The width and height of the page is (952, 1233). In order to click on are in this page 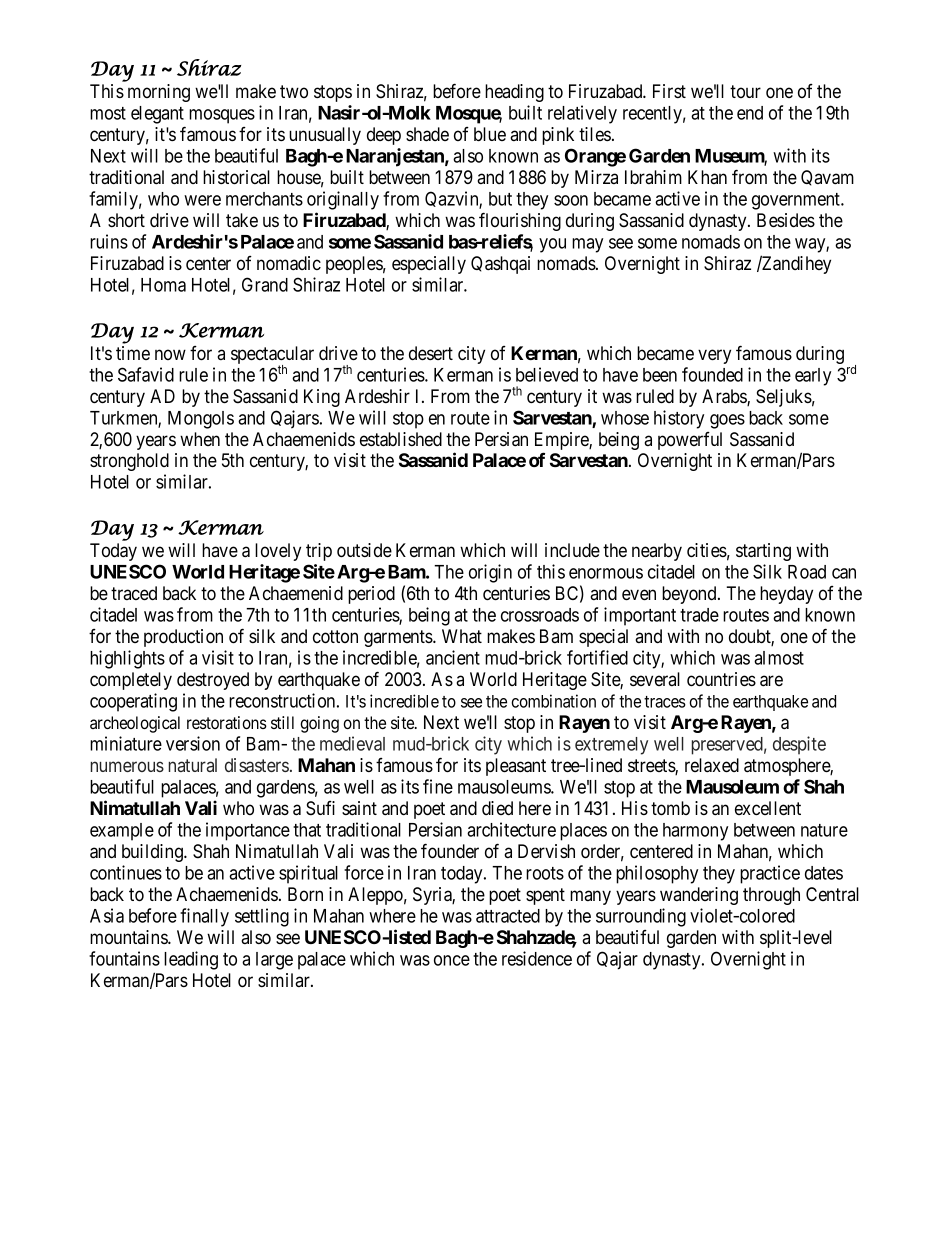, I will do `click(771, 681)`.
